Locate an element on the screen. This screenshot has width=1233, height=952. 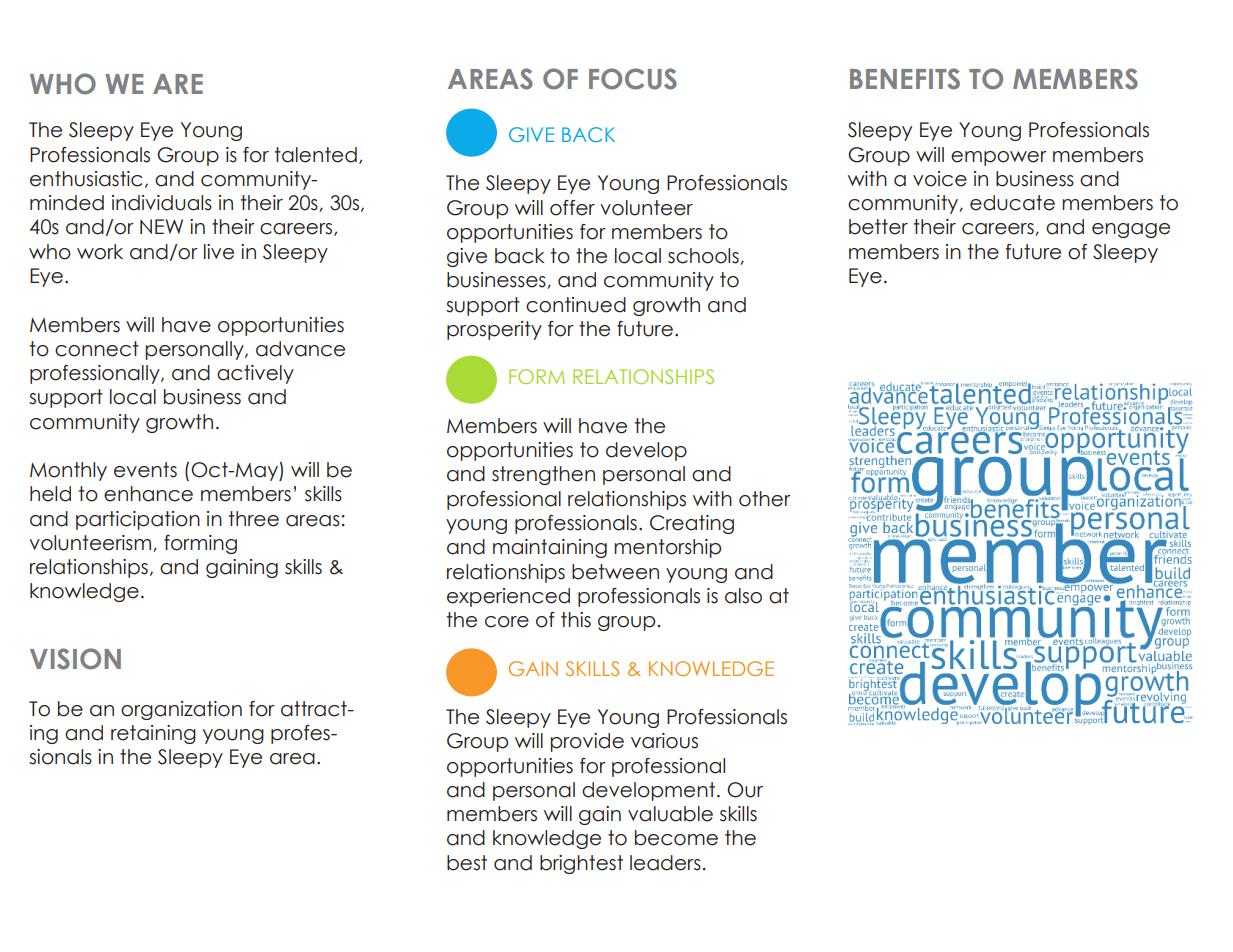
provide is located at coordinates (587, 742).
